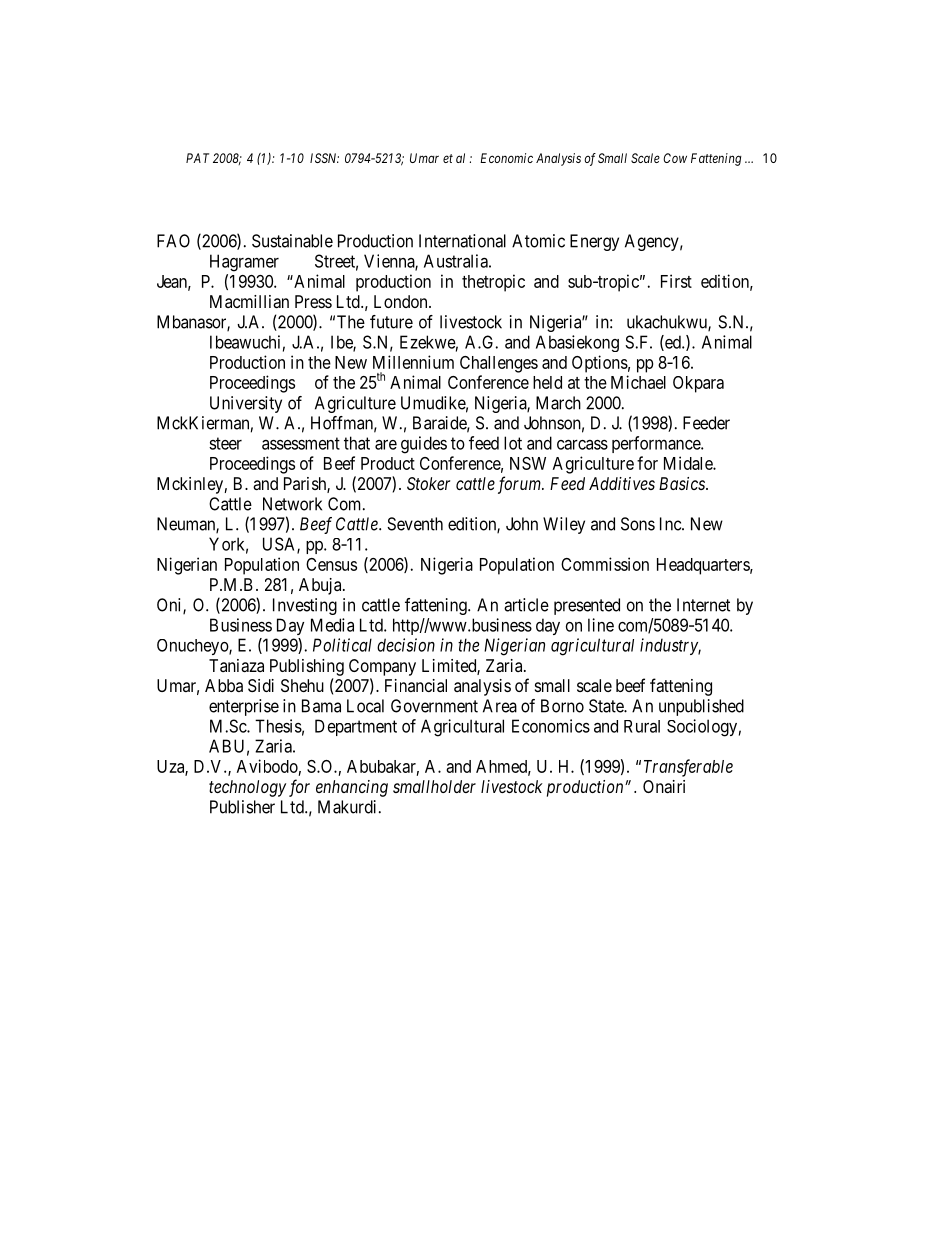 The height and width of the image is (1233, 952). I want to click on International, so click(462, 241).
